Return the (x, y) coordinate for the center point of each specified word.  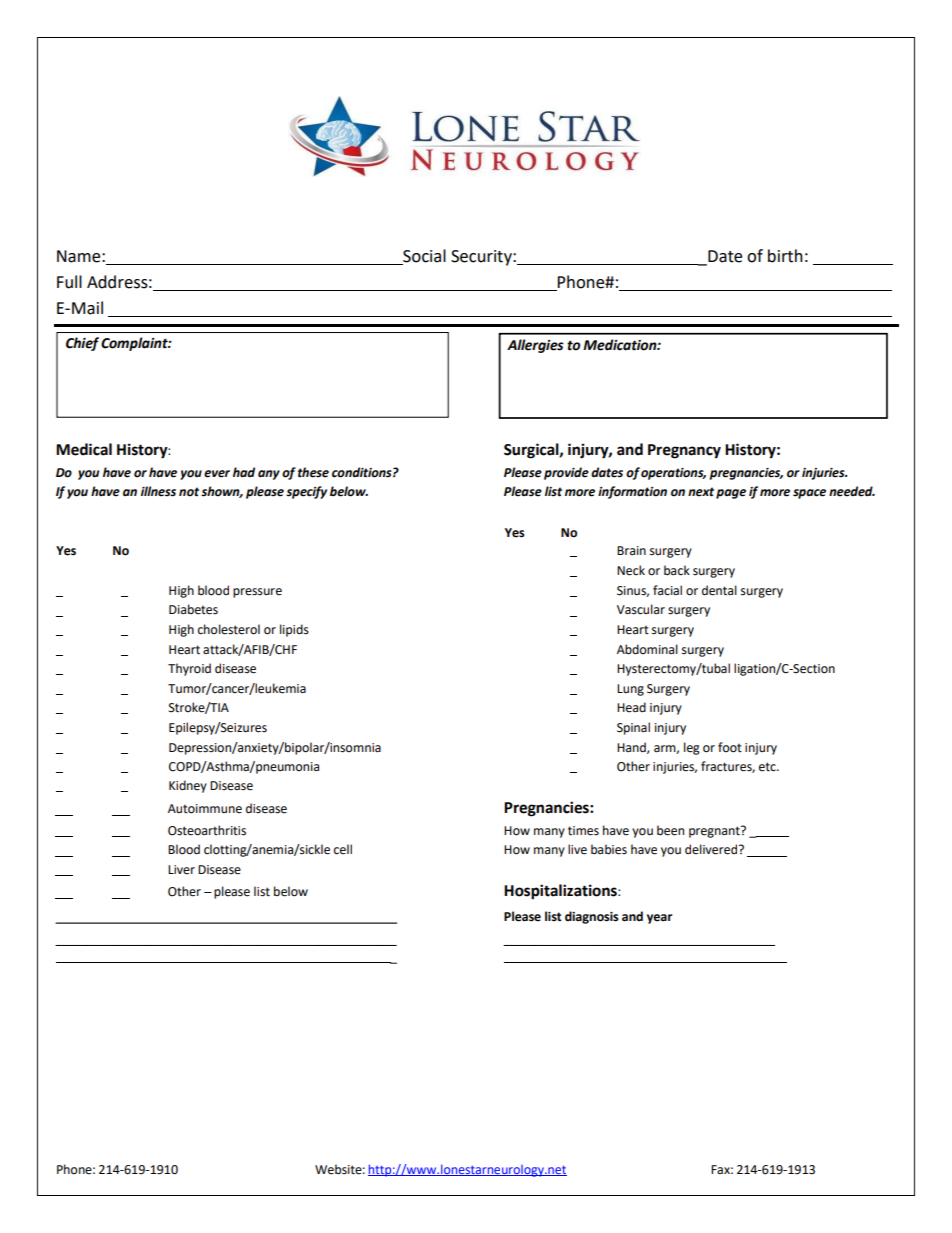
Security (482, 258)
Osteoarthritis (207, 830)
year (659, 919)
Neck (631, 570)
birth (785, 256)
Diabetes (193, 609)
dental (719, 590)
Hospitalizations (561, 892)
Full (69, 282)
